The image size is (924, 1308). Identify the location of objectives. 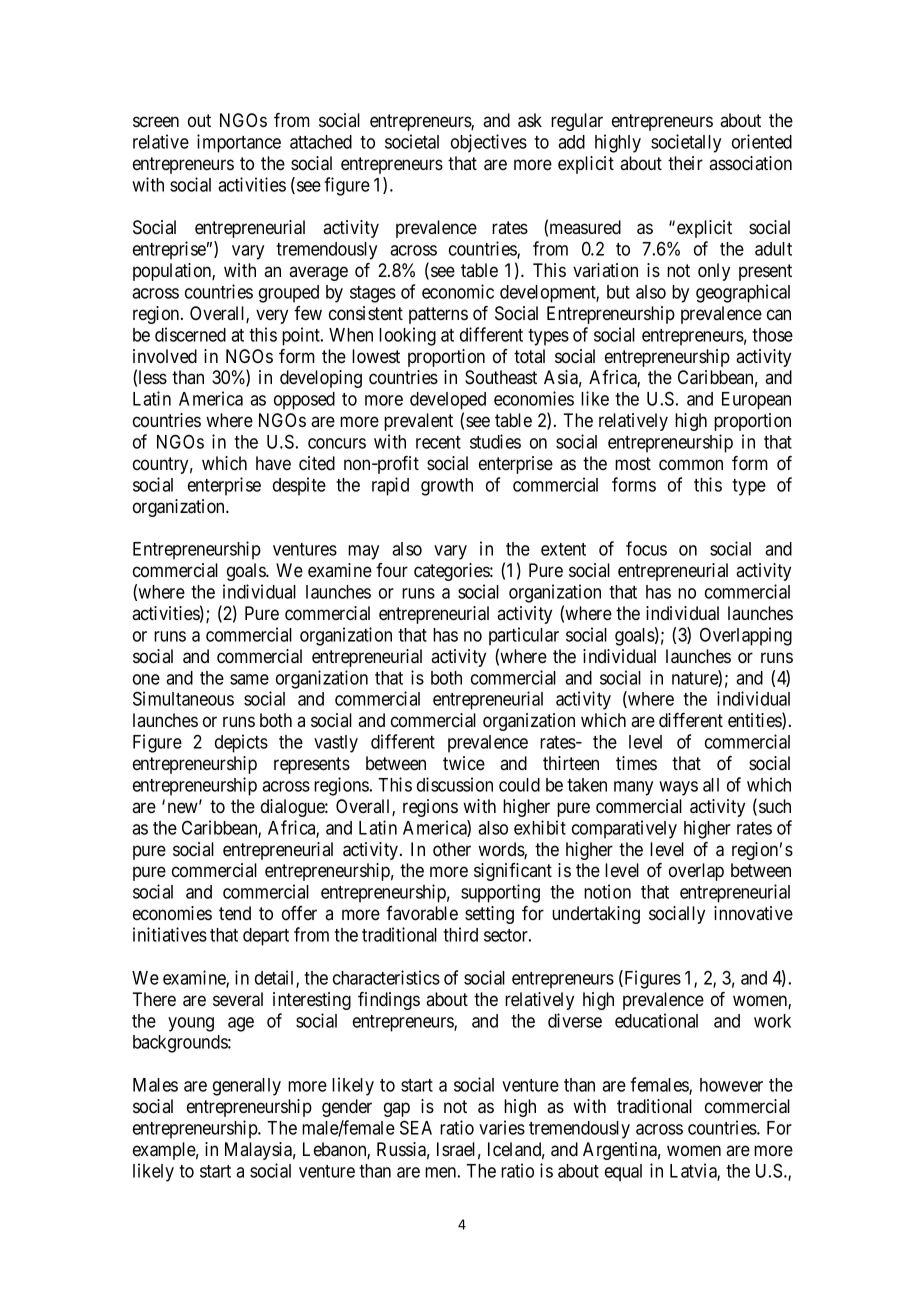
(489, 143).
